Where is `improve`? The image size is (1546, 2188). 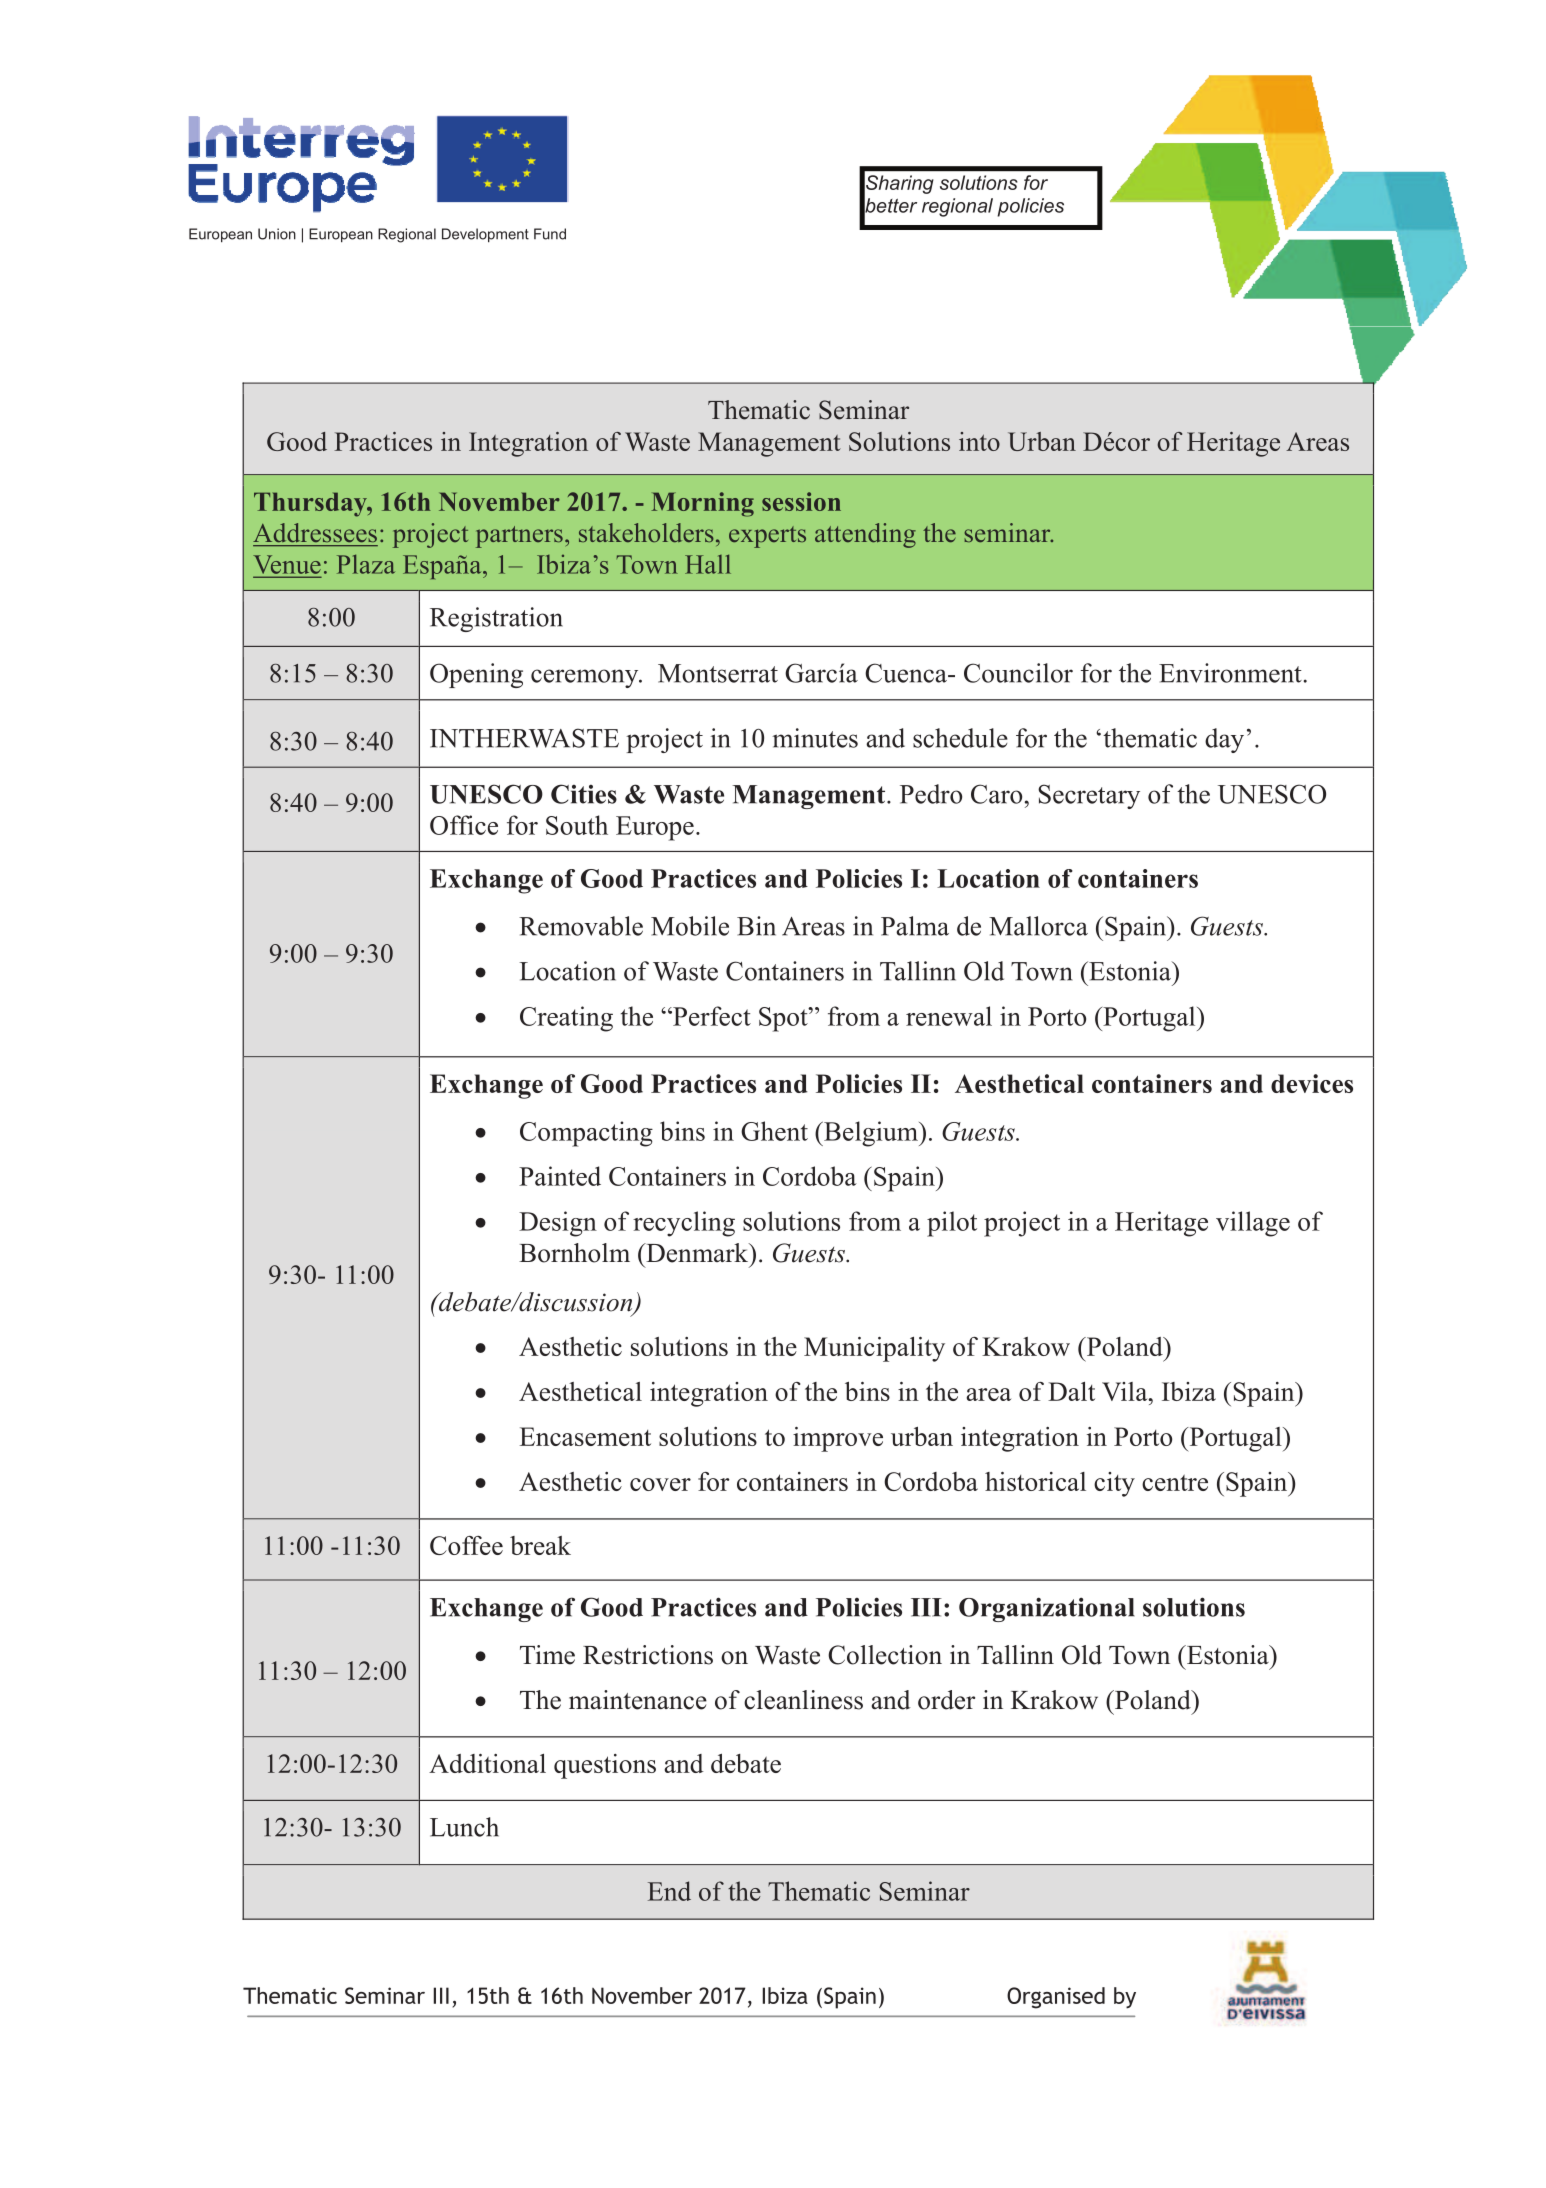
improve is located at coordinates (838, 1439).
